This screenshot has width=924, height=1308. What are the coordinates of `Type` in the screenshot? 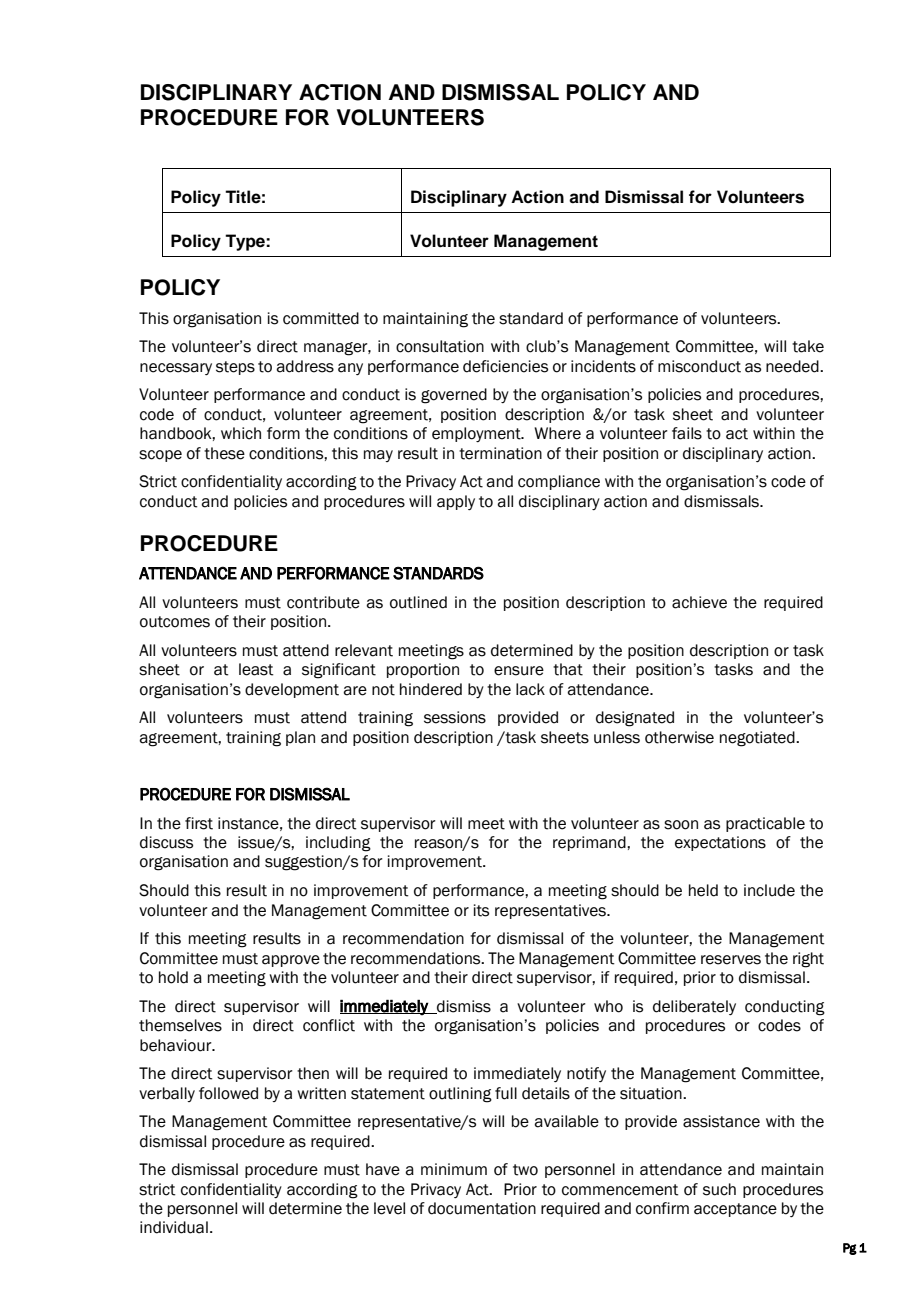 It's located at (246, 242).
